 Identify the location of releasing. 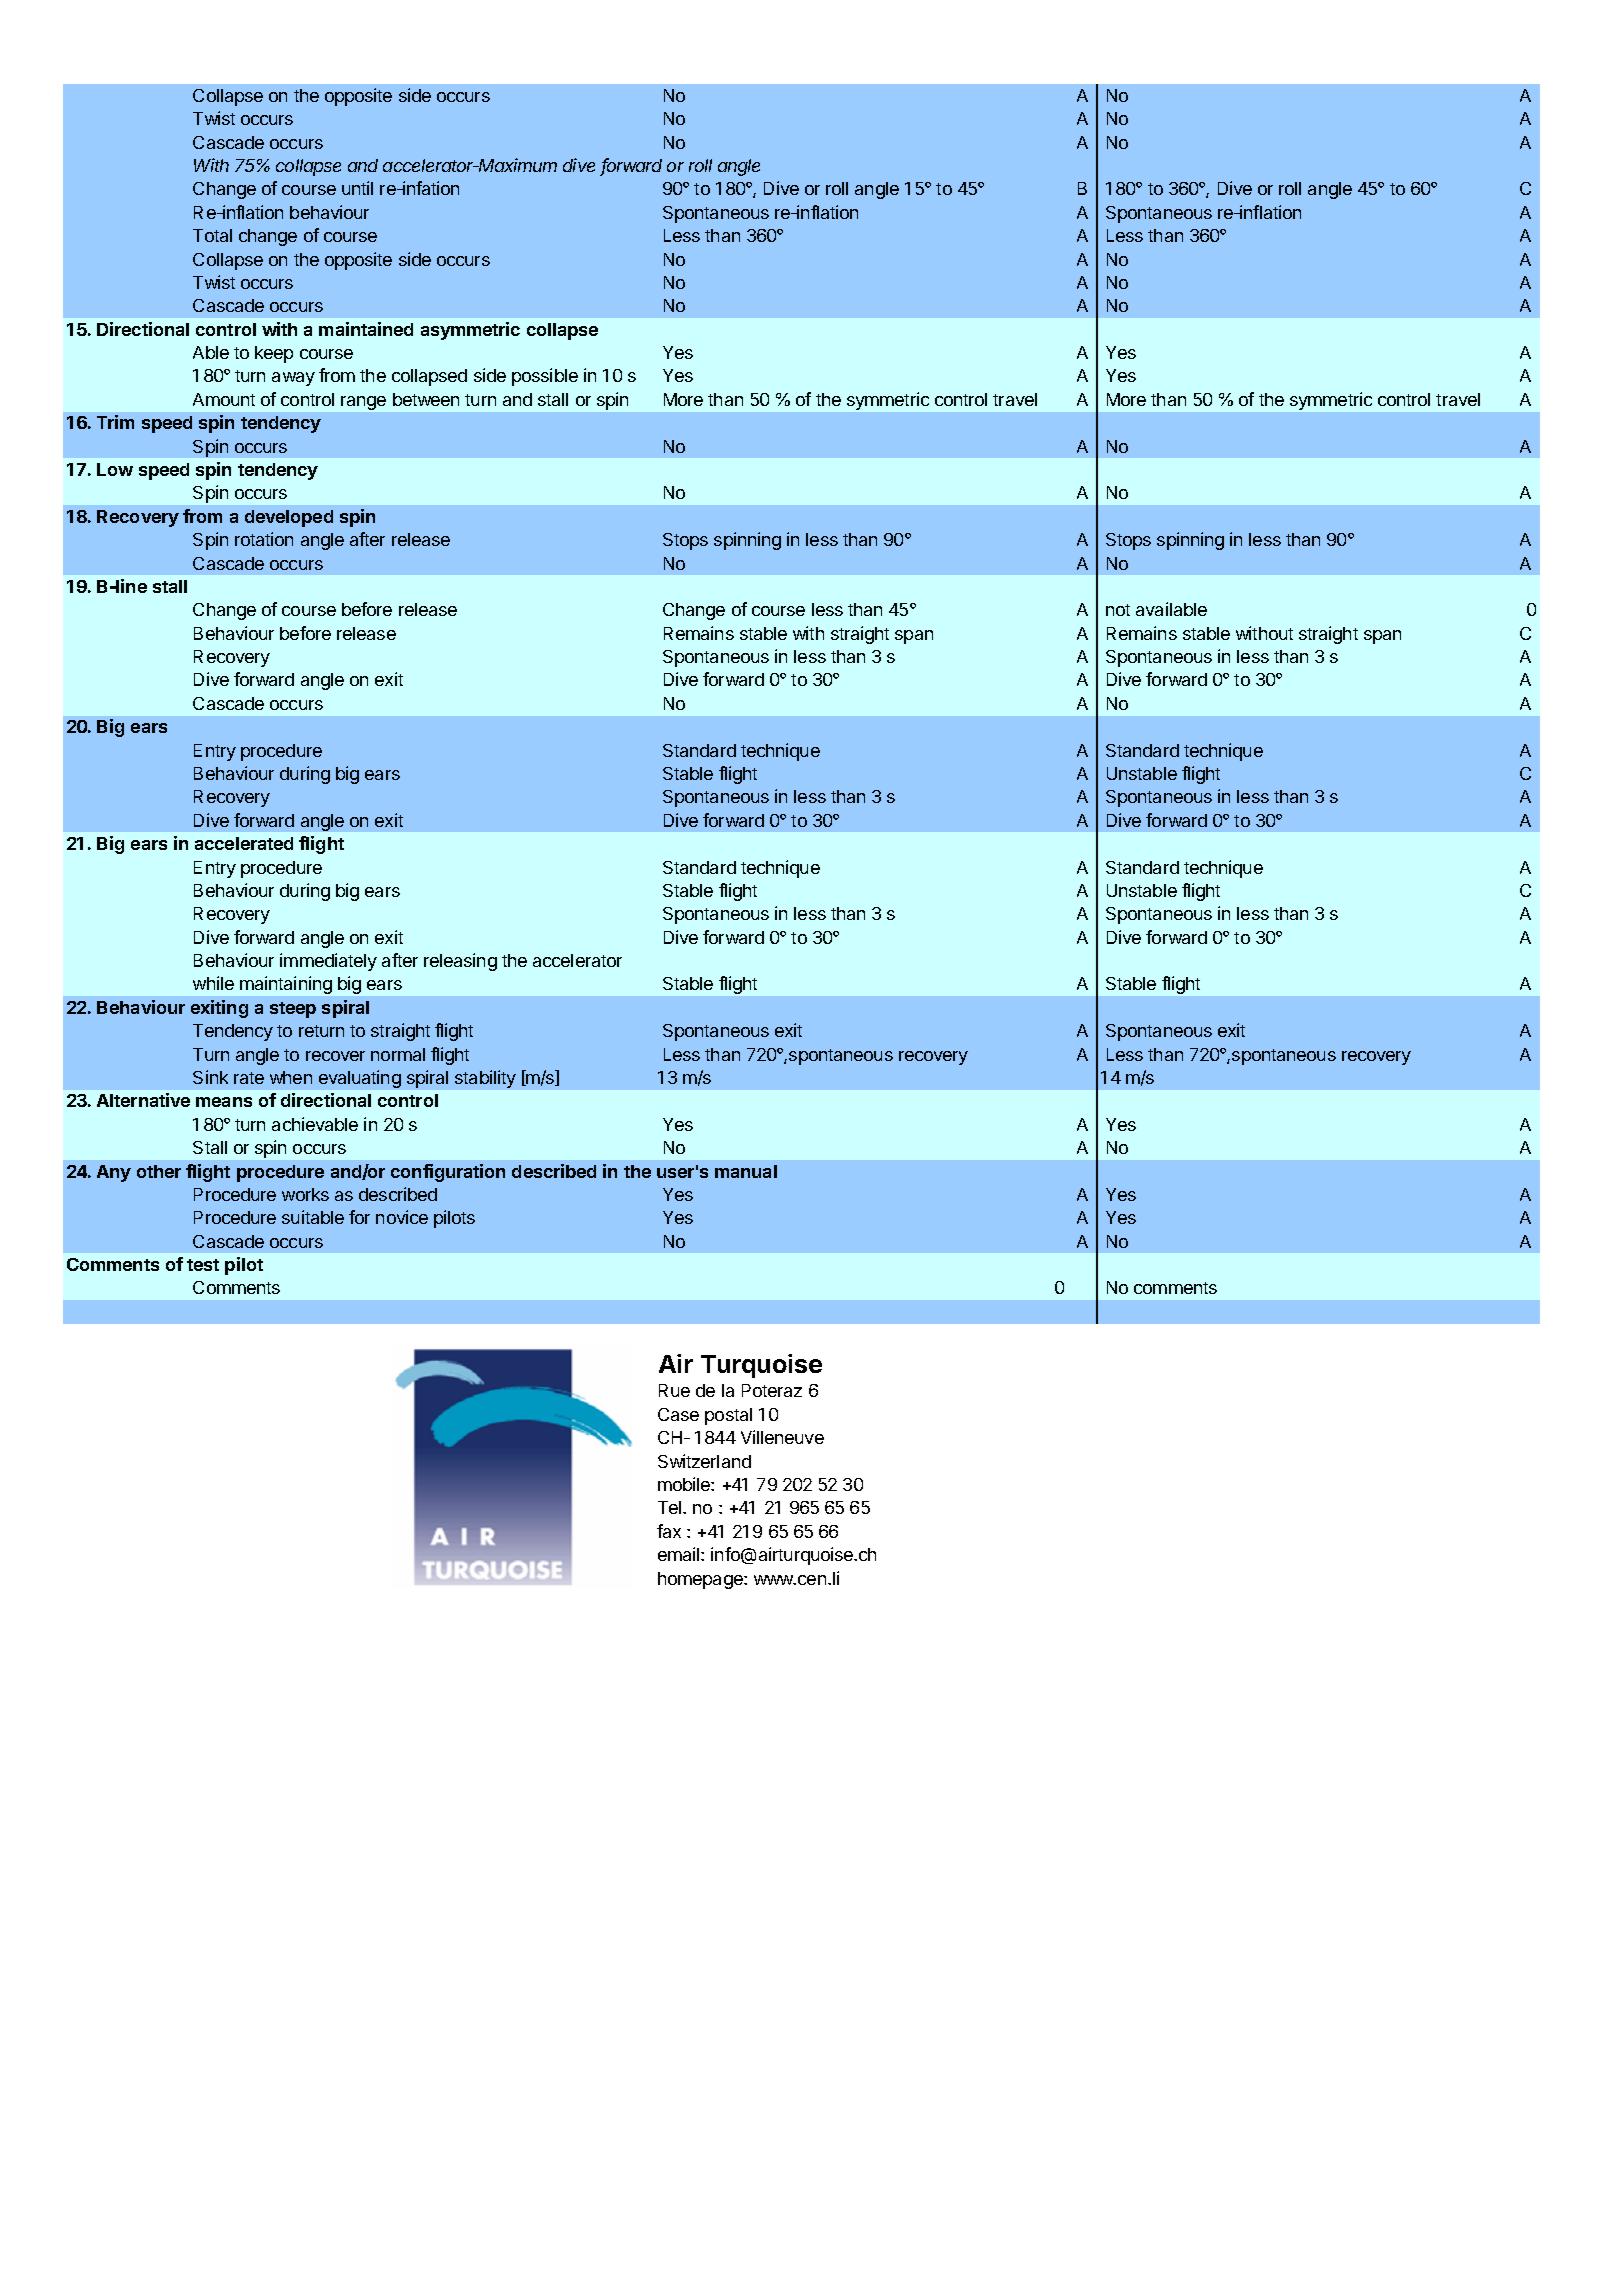
(460, 962).
